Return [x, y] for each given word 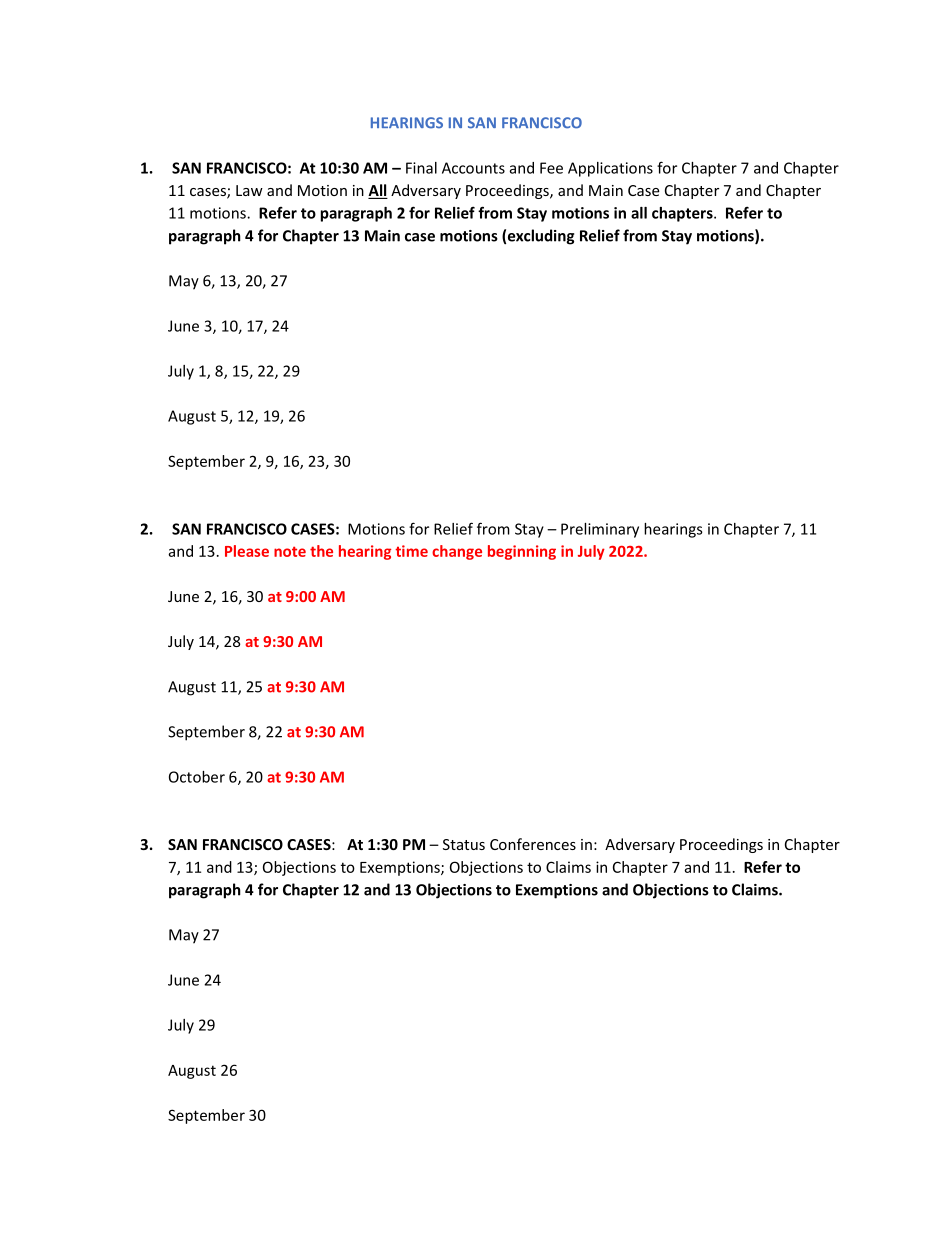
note [290, 551]
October [197, 777]
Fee [551, 168]
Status [464, 844]
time [411, 551]
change [457, 552]
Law [249, 190]
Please [247, 551]
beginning [522, 552]
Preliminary [600, 530]
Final [421, 168]
